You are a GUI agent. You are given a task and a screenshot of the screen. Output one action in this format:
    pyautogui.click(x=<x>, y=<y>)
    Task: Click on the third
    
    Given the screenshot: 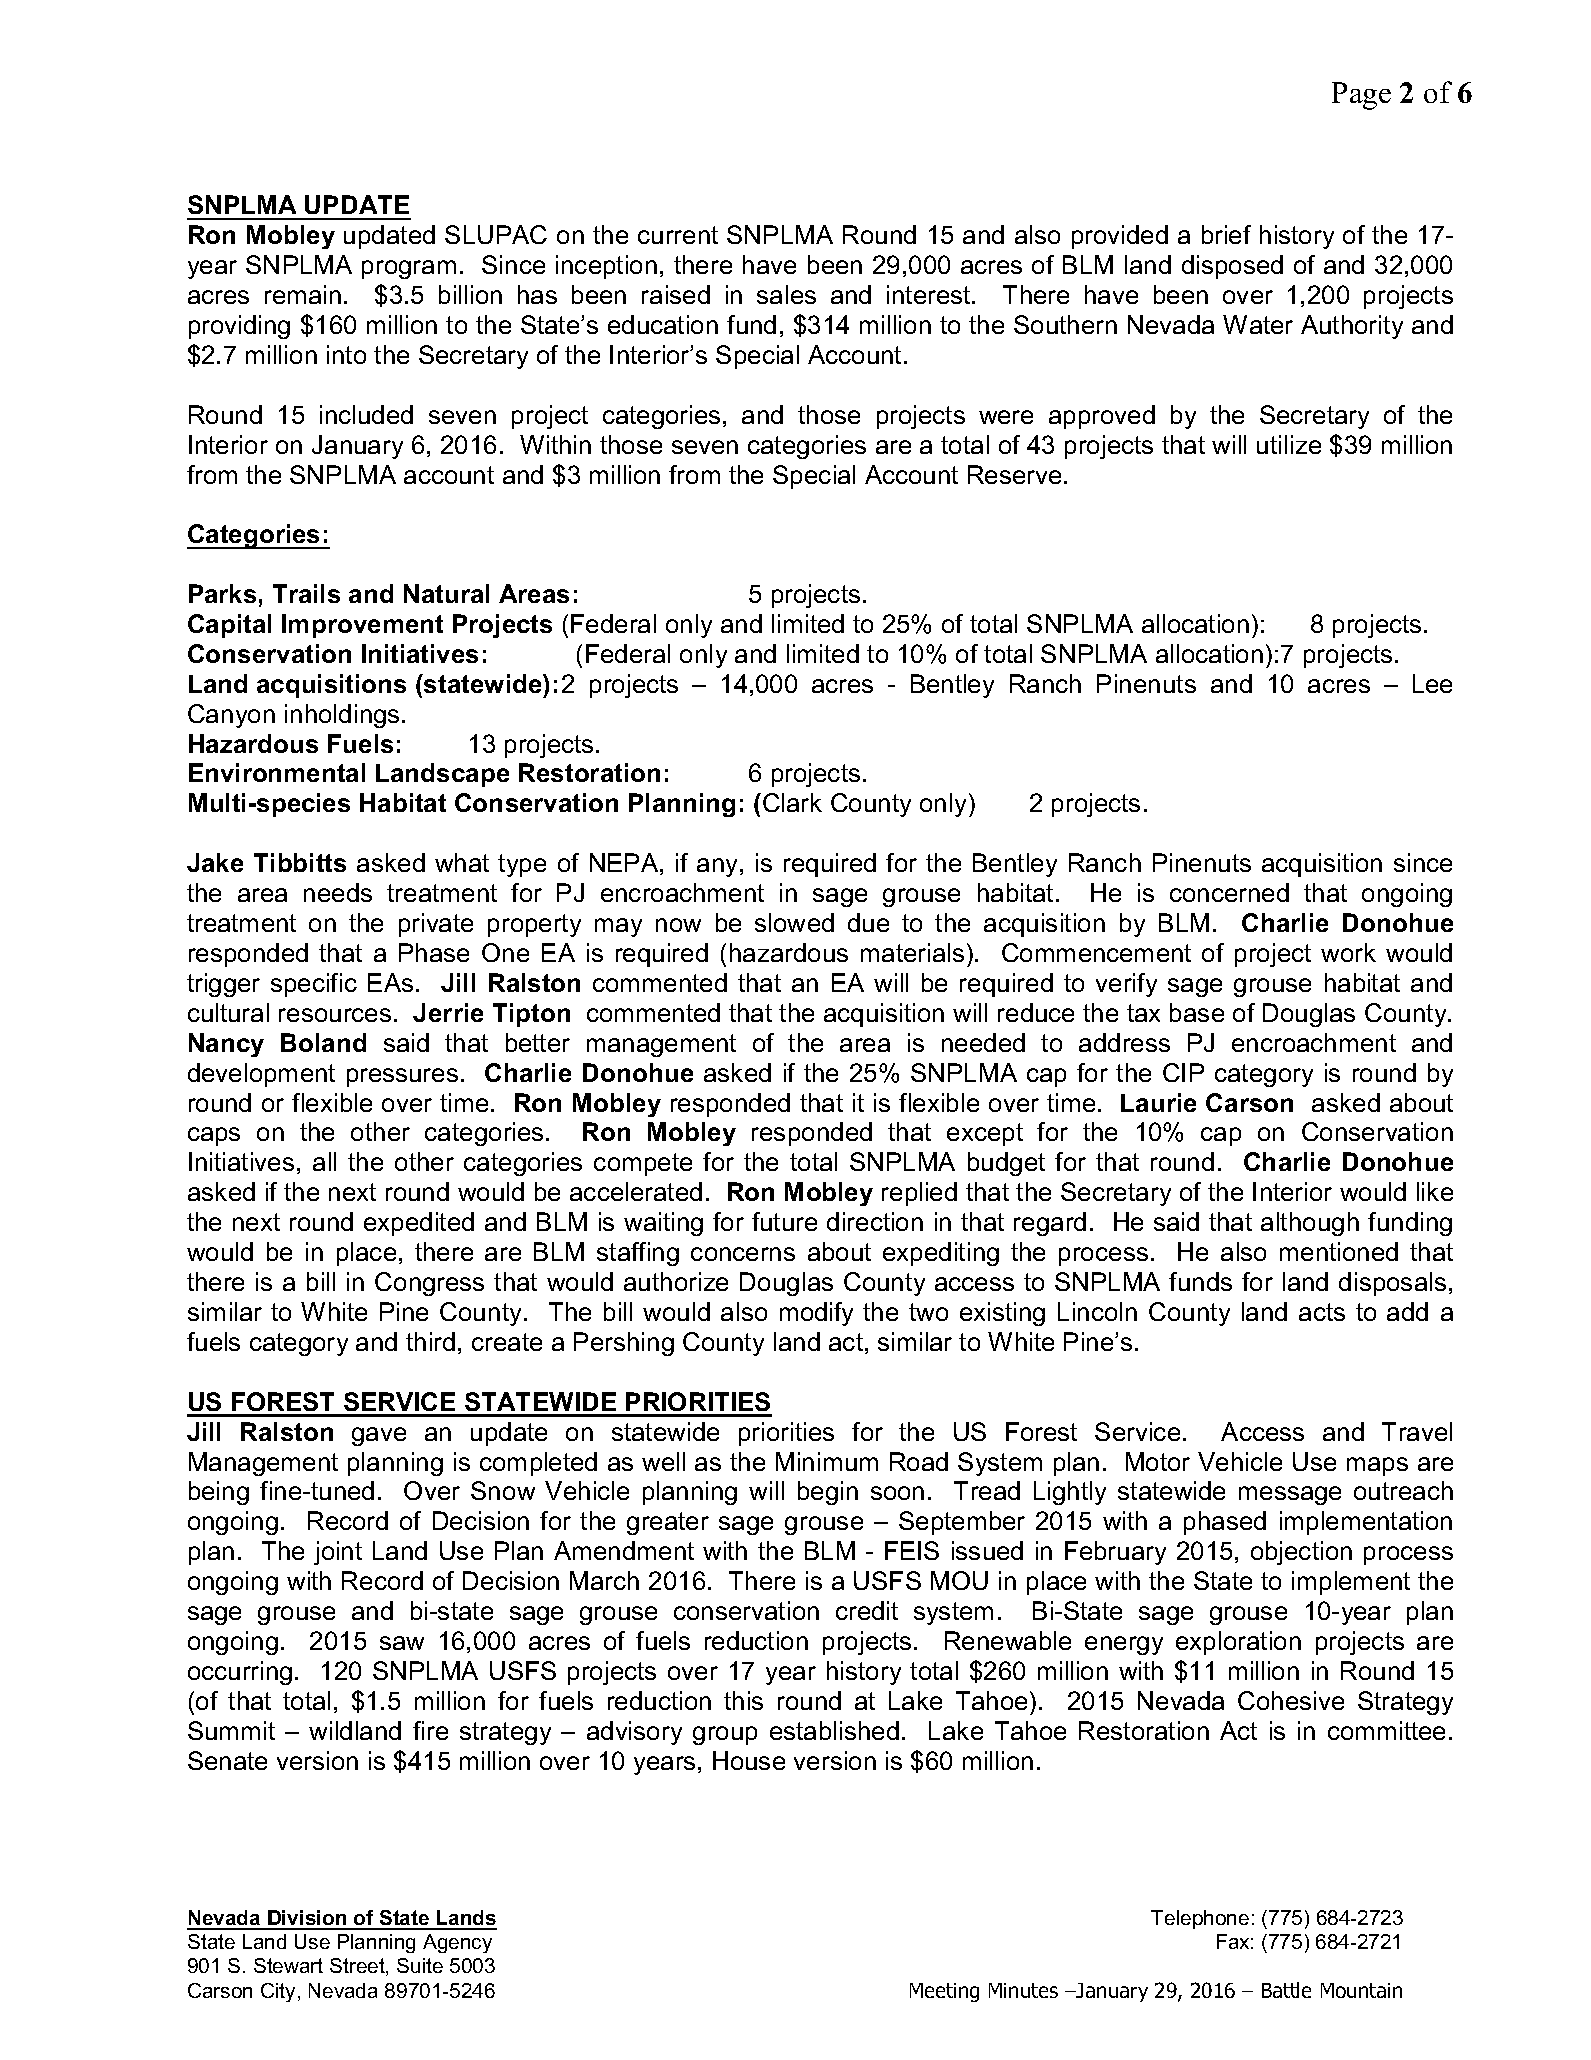 What is the action you would take?
    pyautogui.click(x=430, y=1341)
